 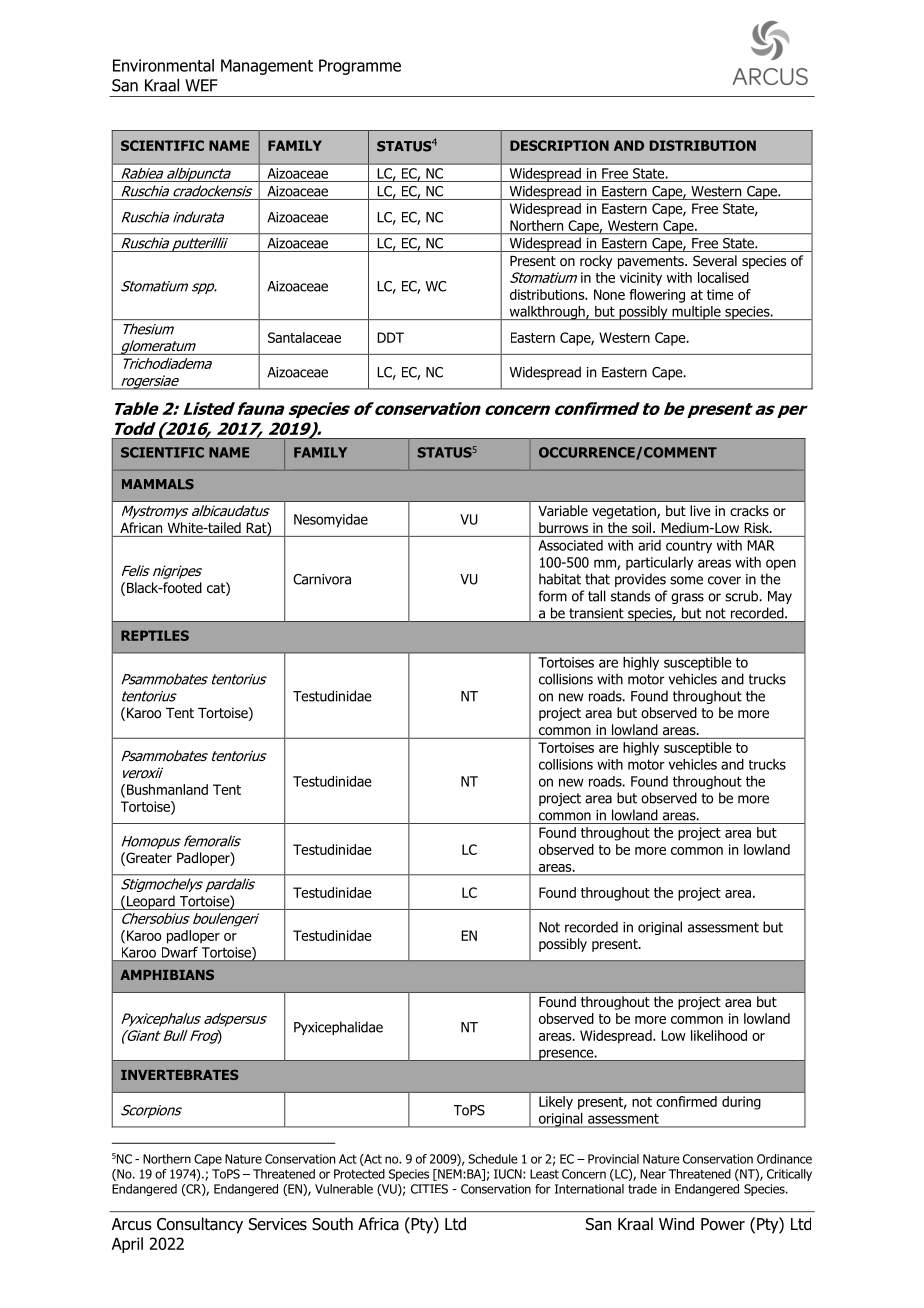 What do you see at coordinates (201, 85) in the page?
I see `WEF` at bounding box center [201, 85].
